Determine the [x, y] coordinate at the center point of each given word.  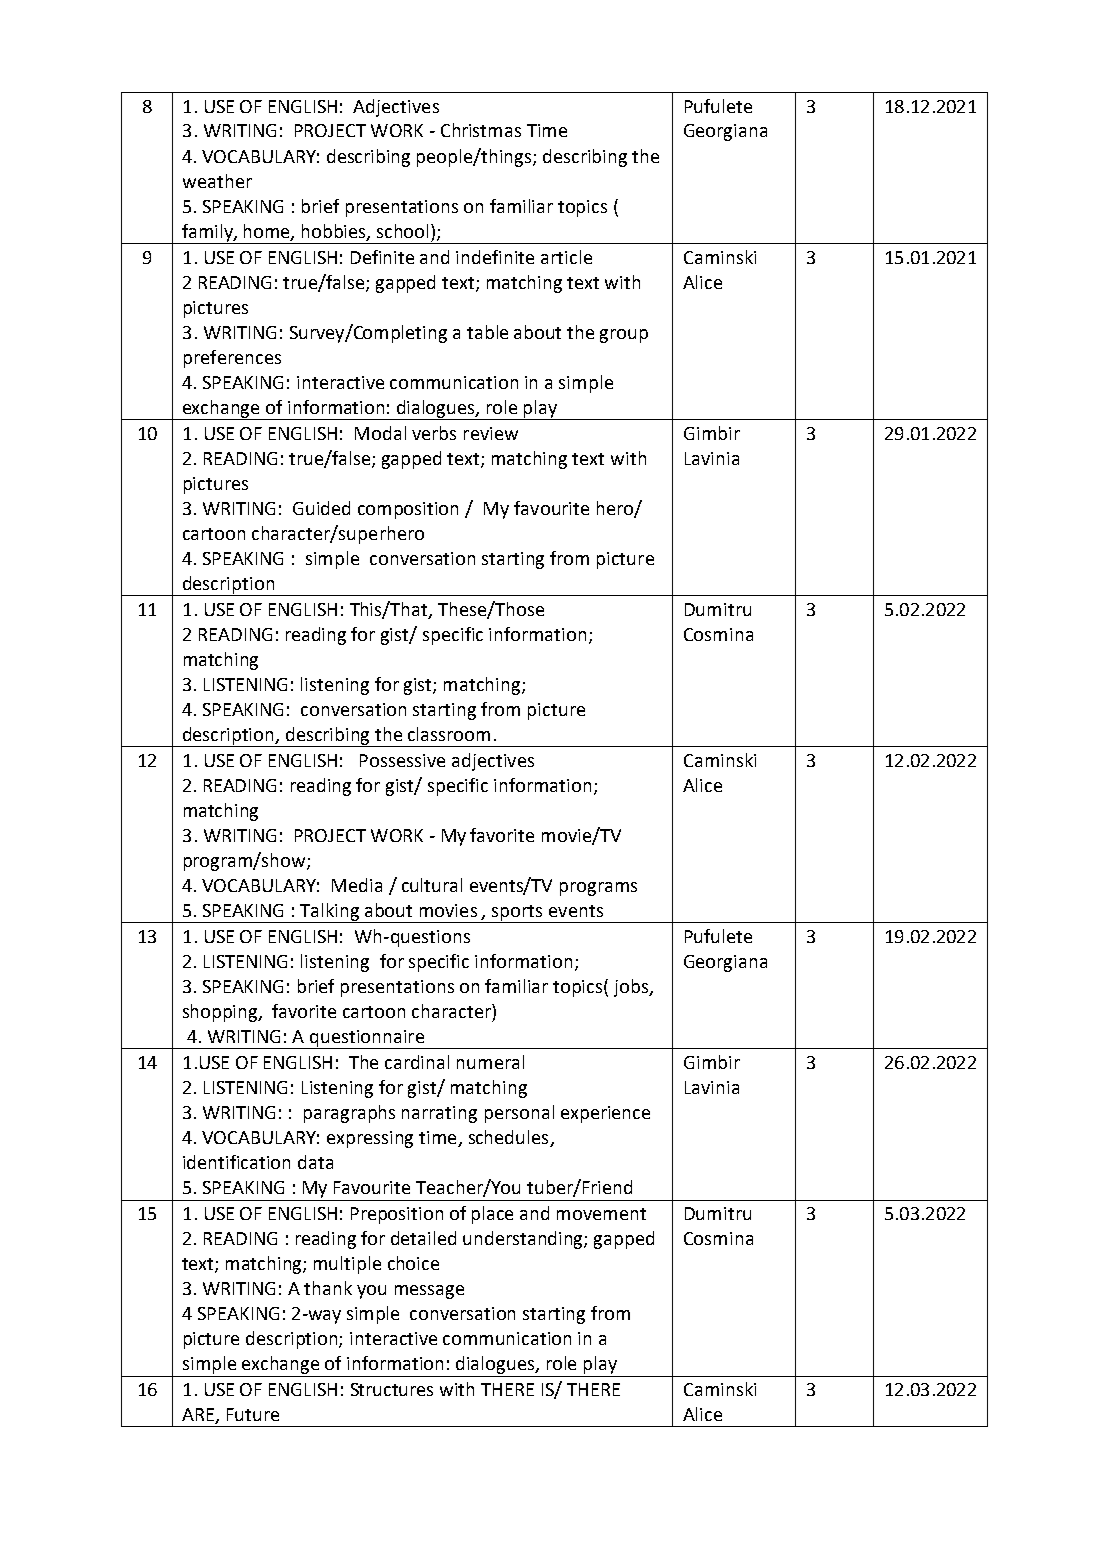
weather [217, 181]
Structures [392, 1389]
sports [517, 914]
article [566, 257]
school [404, 231]
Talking [330, 913]
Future [253, 1414]
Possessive [402, 760]
